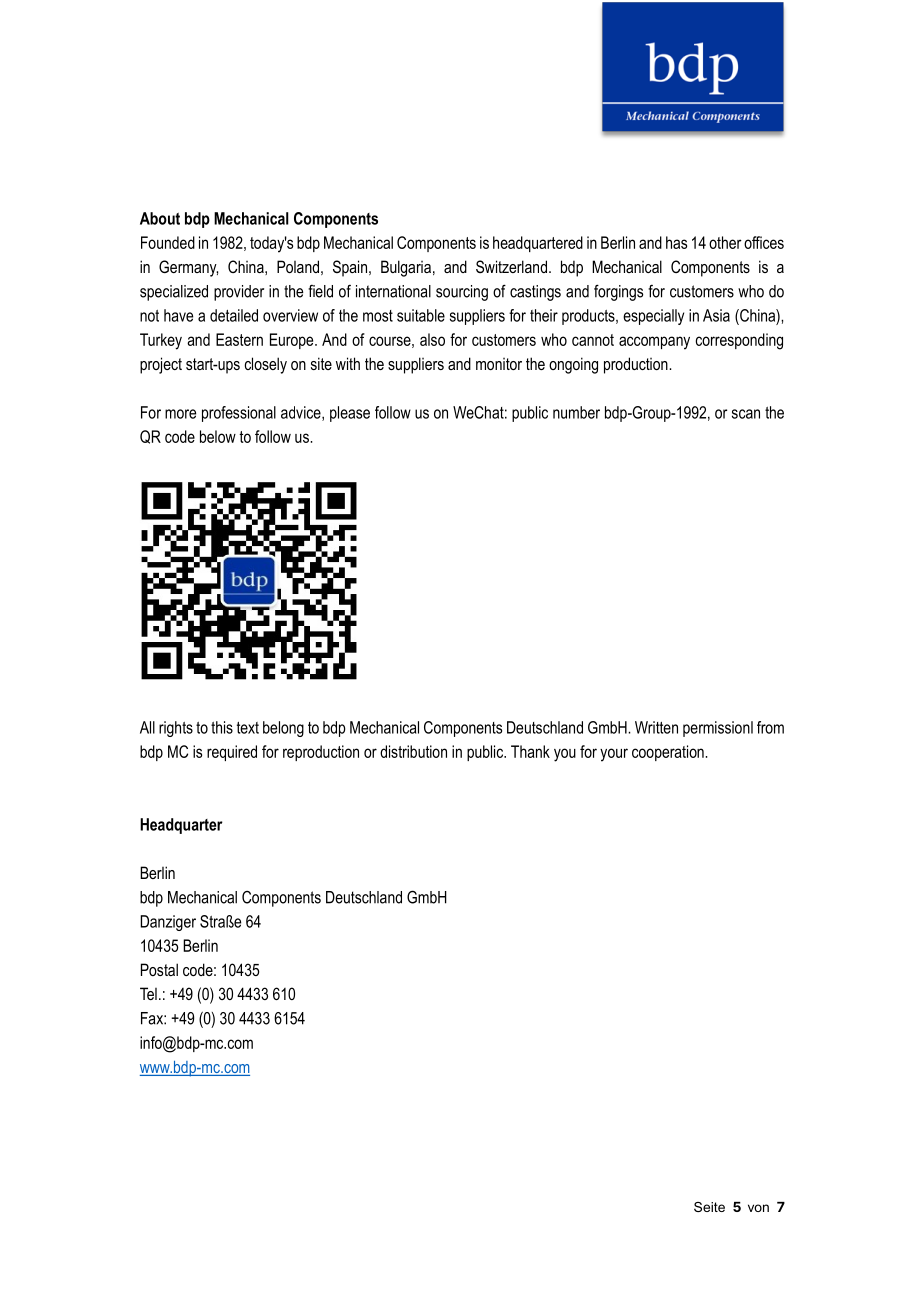 The height and width of the image is (1308, 924). What do you see at coordinates (413, 751) in the image?
I see `distribution` at bounding box center [413, 751].
